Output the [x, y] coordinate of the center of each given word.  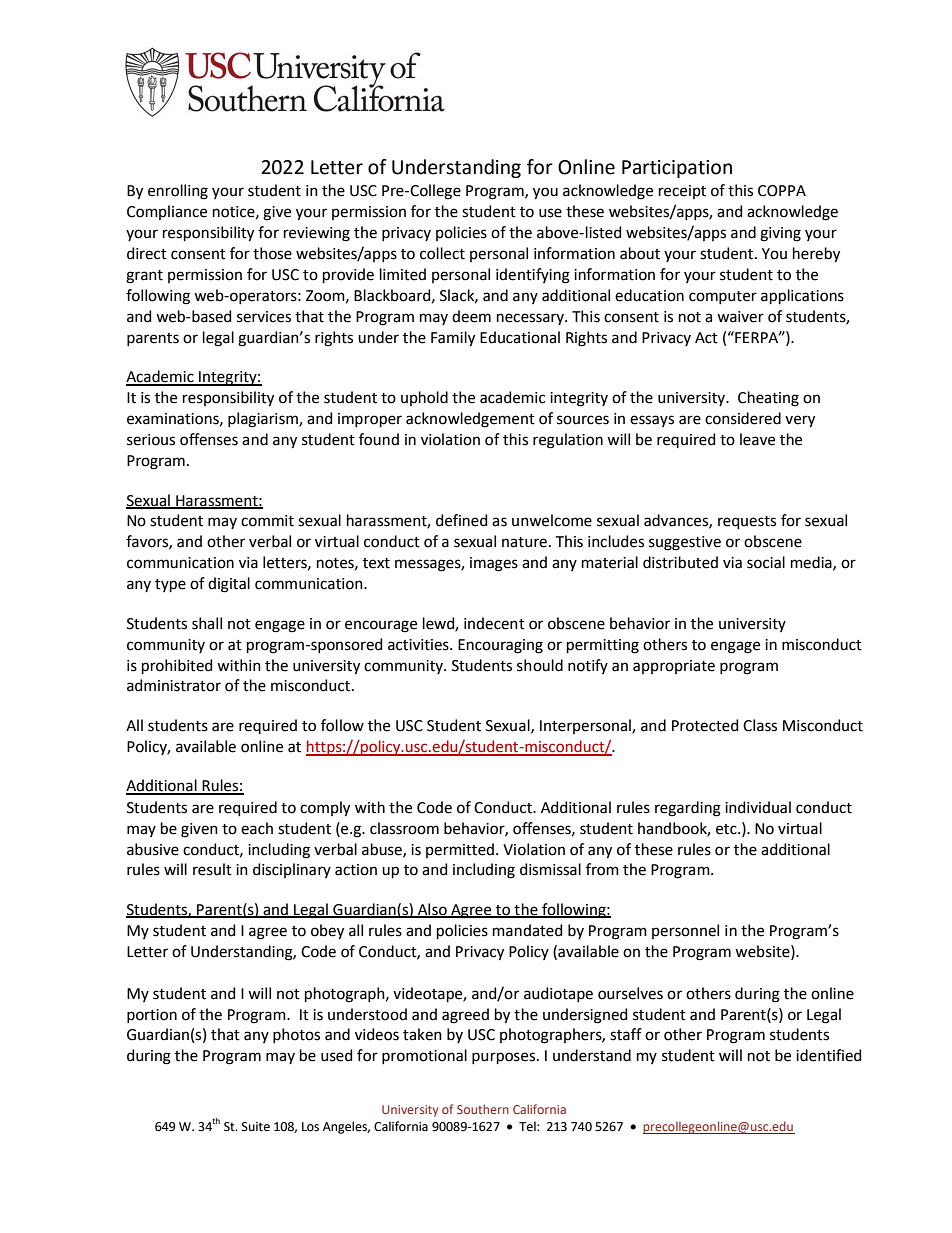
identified [828, 1055]
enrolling [178, 192]
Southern [483, 1109]
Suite [256, 1127]
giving [780, 234]
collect [442, 253]
